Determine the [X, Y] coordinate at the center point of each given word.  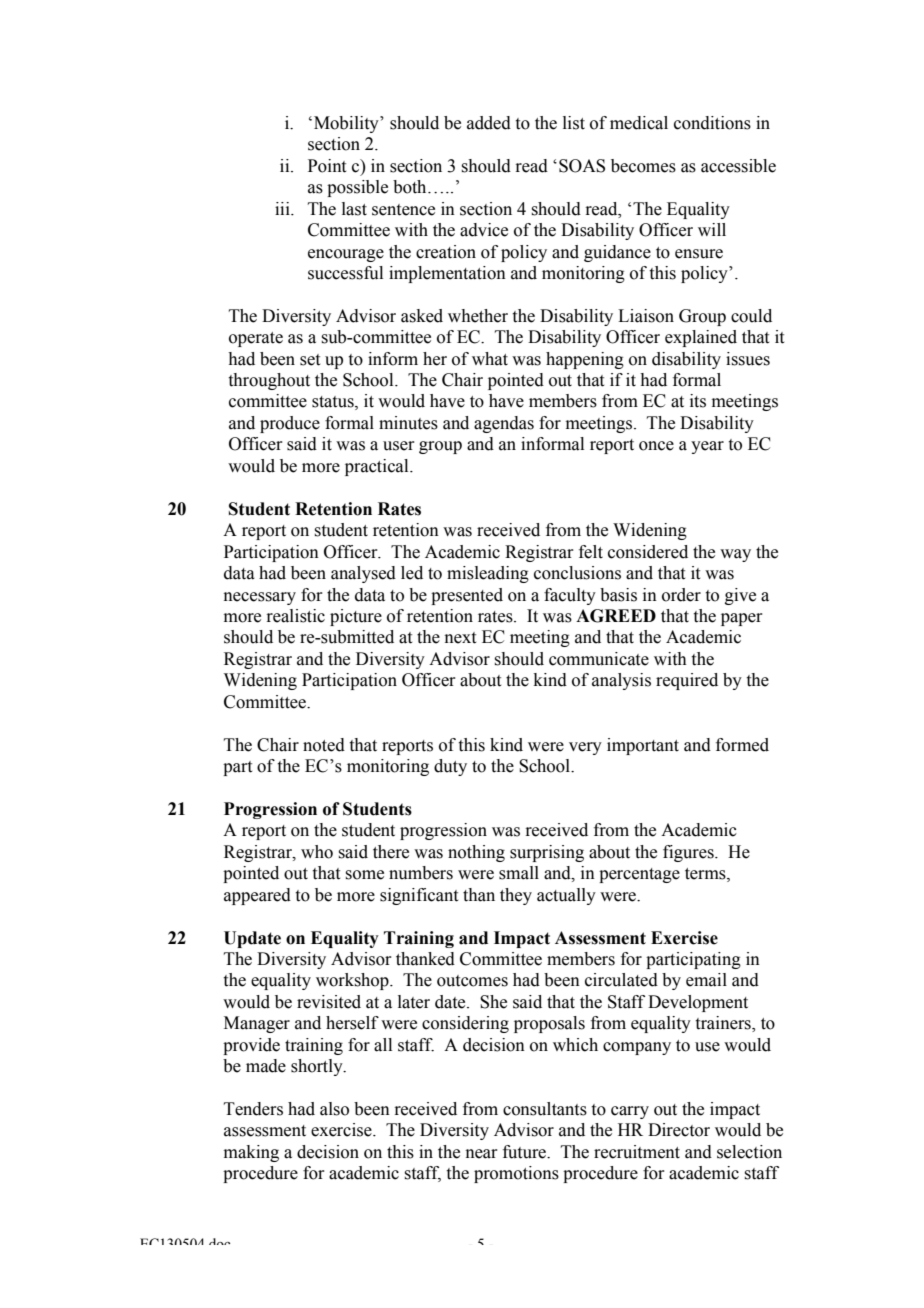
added [489, 123]
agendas [504, 424]
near [482, 1154]
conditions [712, 123]
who [317, 852]
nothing [476, 853]
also [334, 1109]
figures [689, 853]
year [707, 447]
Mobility [347, 124]
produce [290, 424]
